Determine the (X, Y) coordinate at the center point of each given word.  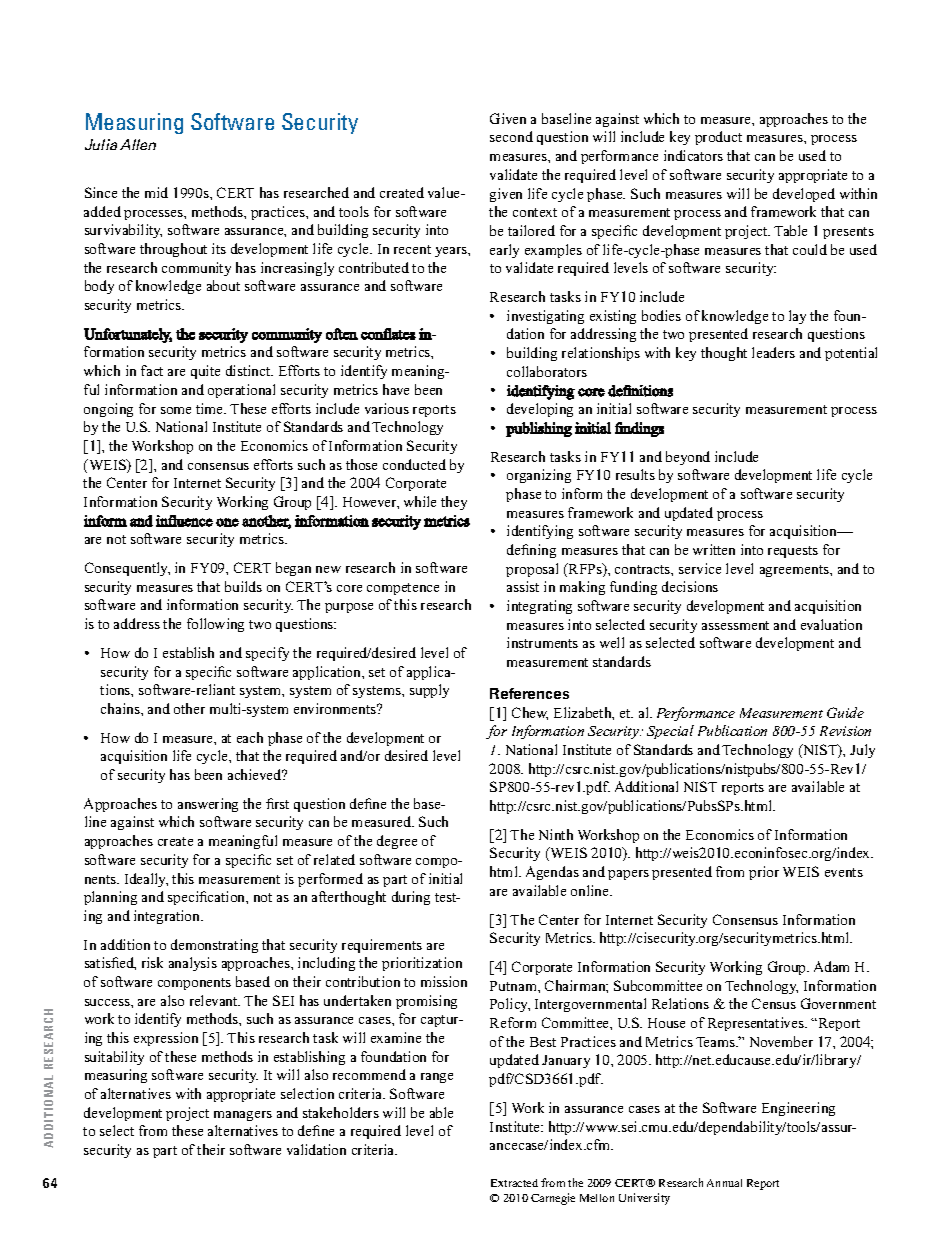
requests (793, 552)
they (454, 503)
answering (208, 805)
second (511, 136)
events (844, 872)
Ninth (556, 834)
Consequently (127, 569)
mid (156, 192)
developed (804, 195)
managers (243, 1116)
